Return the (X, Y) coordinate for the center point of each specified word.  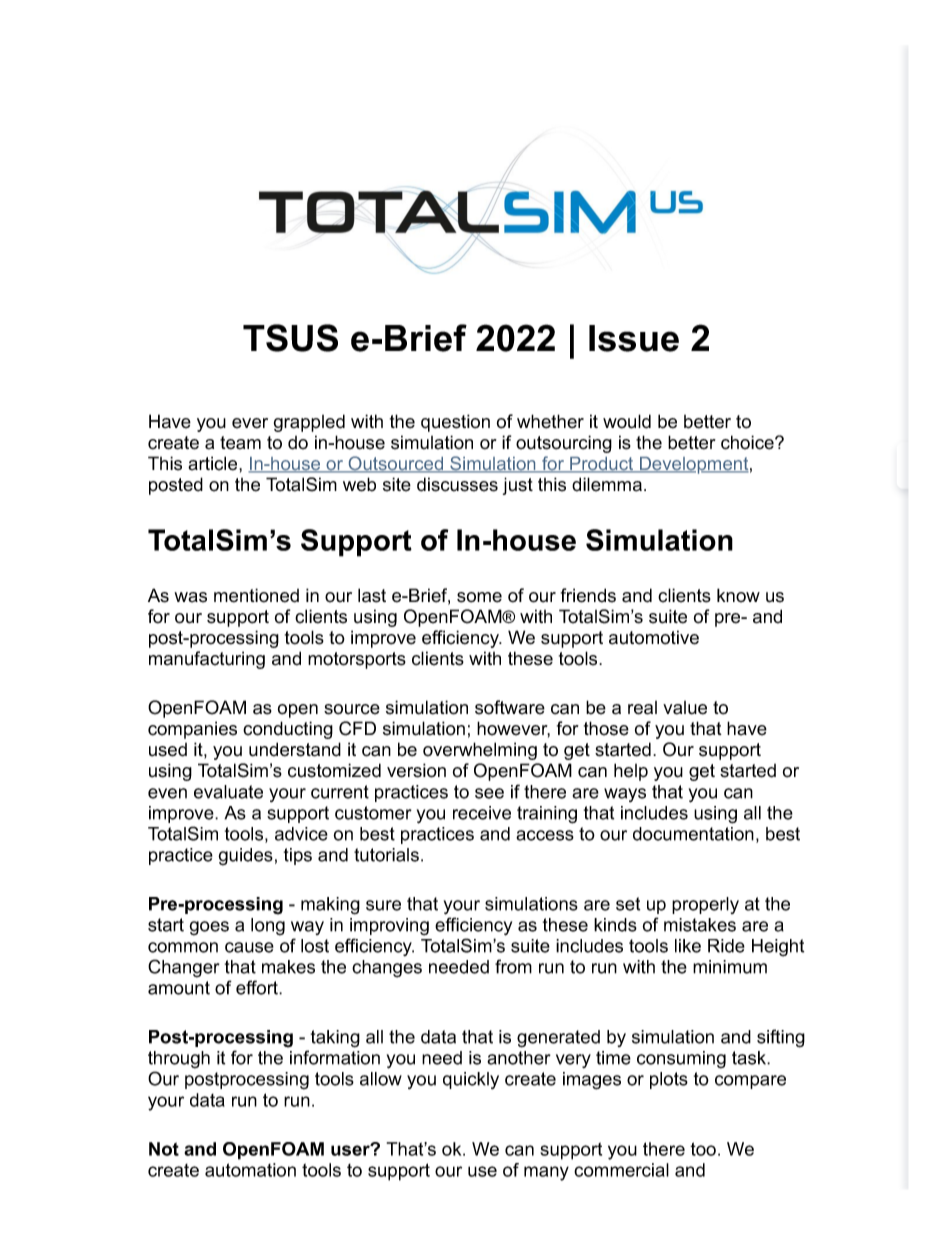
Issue (634, 338)
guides (245, 857)
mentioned (256, 595)
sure (383, 905)
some (479, 597)
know (738, 595)
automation (250, 1170)
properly (705, 905)
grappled (309, 423)
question (455, 423)
